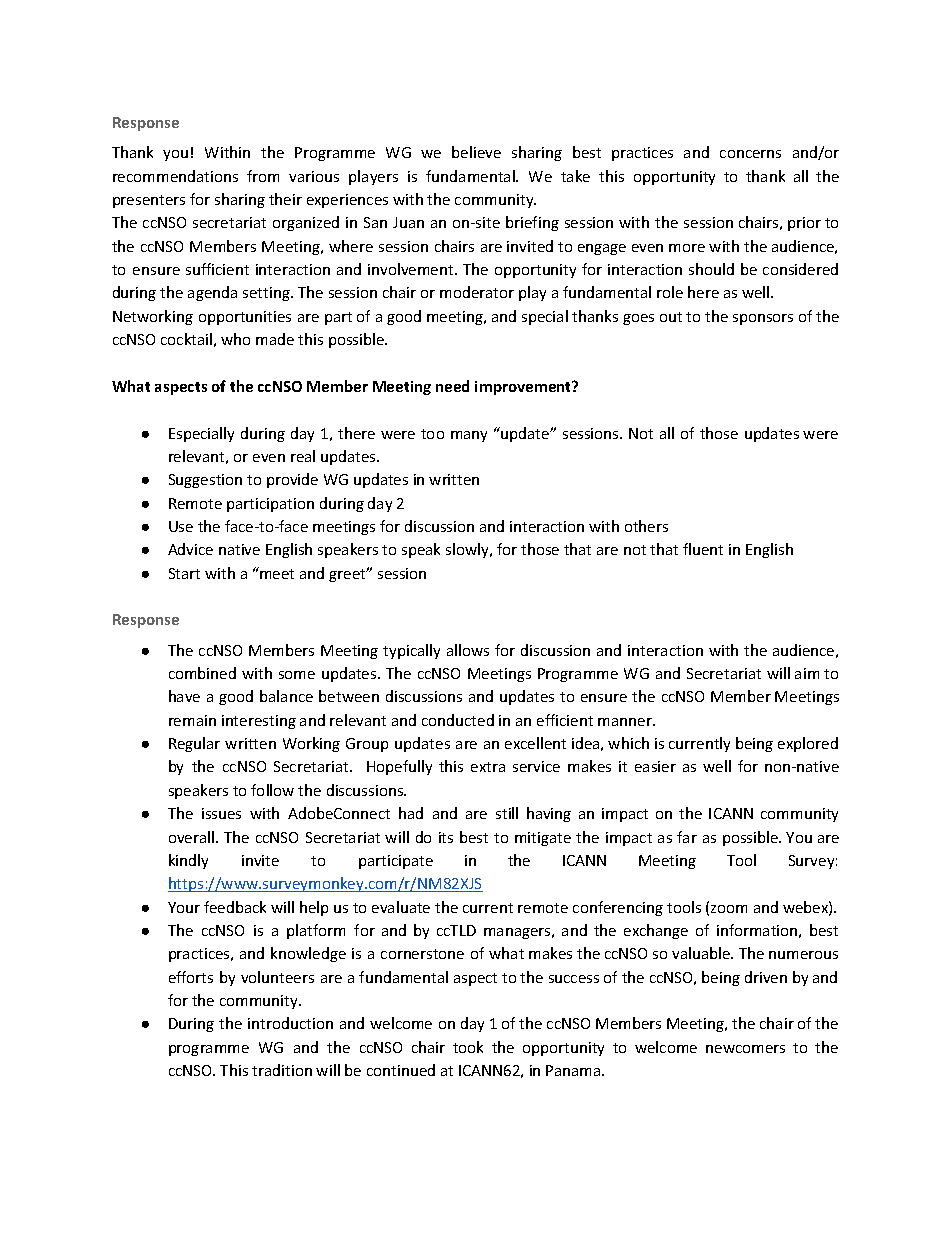 The width and height of the document is (952, 1233). I want to click on from, so click(263, 176).
